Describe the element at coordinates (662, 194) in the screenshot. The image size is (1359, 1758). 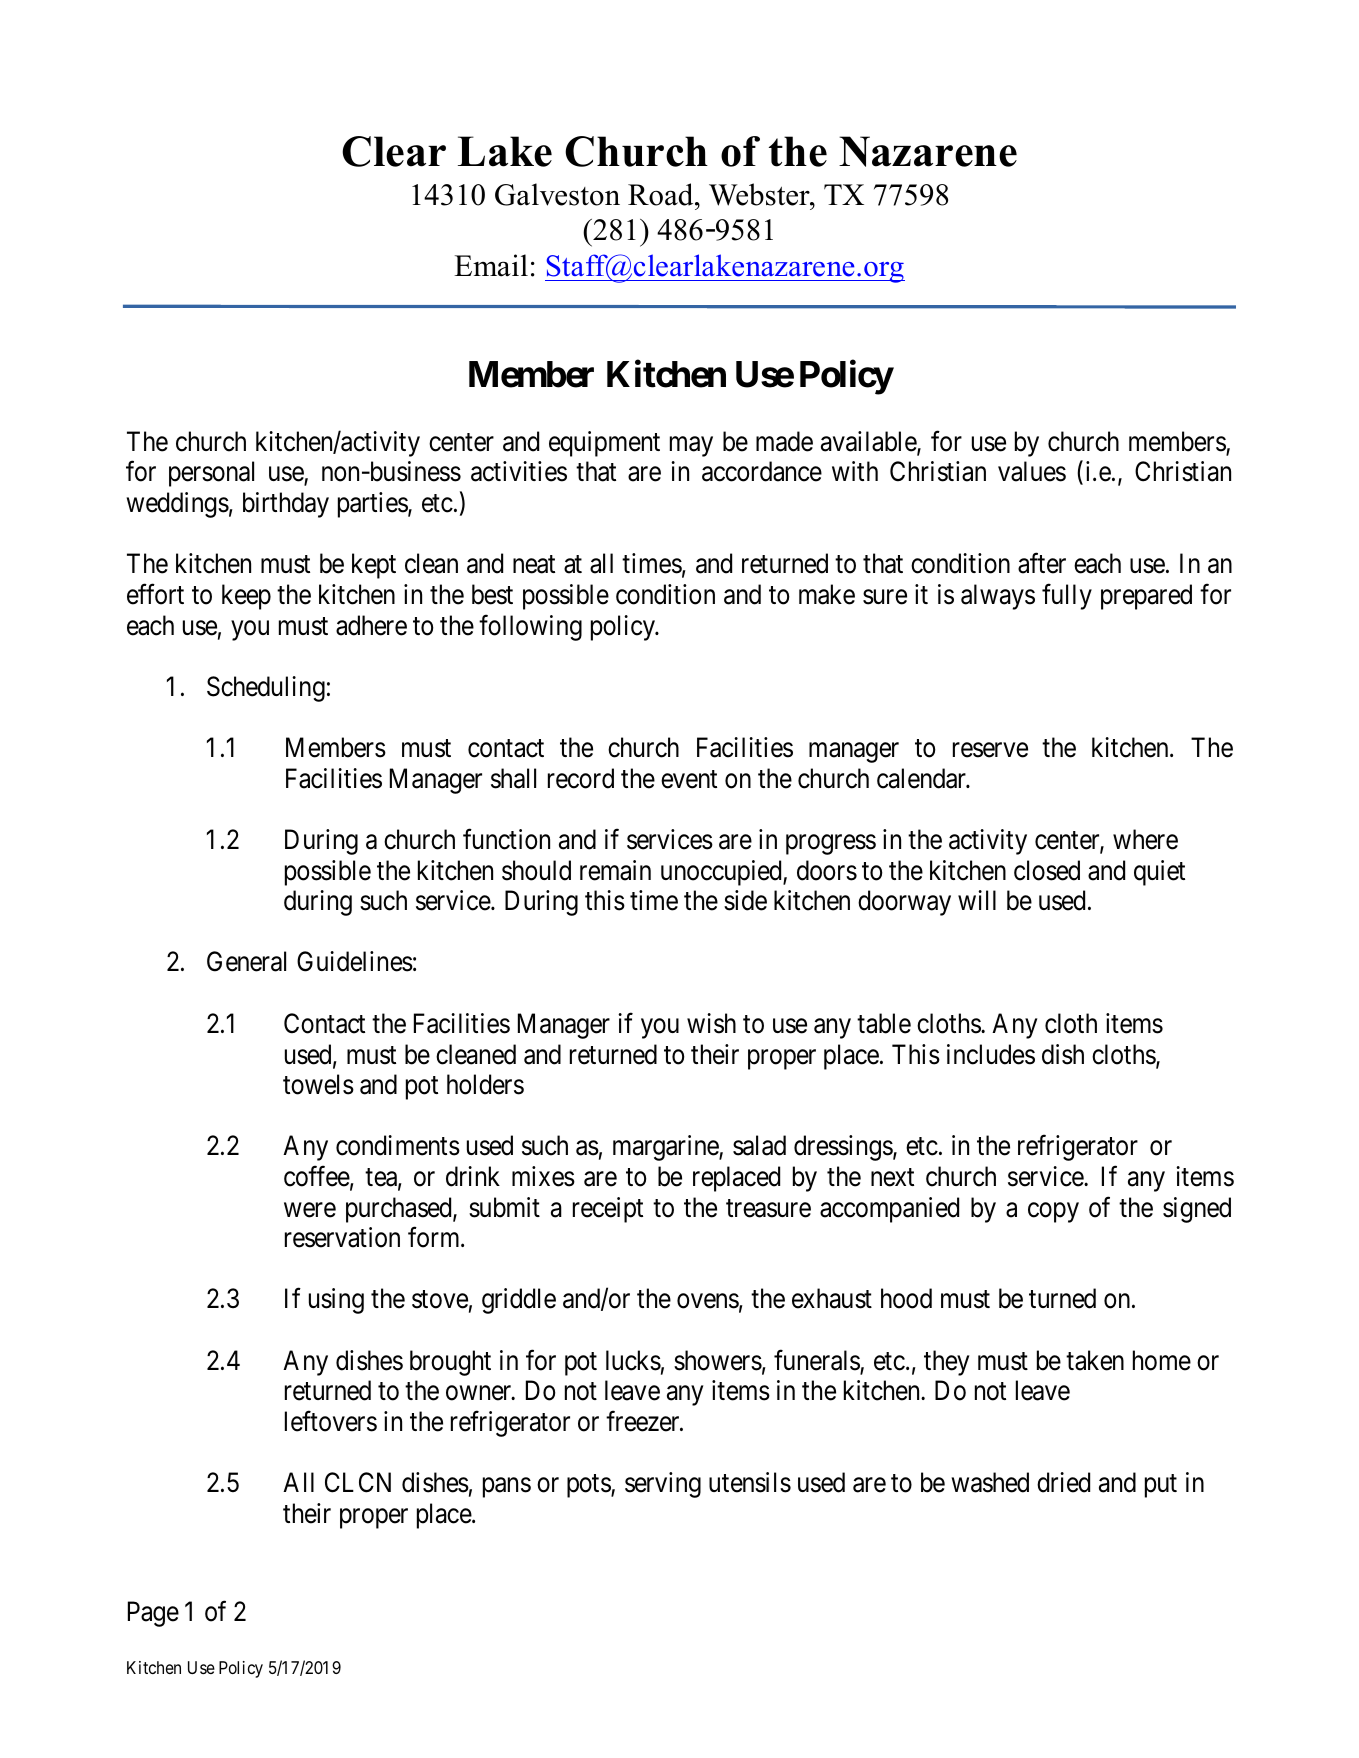
I see `Road` at that location.
